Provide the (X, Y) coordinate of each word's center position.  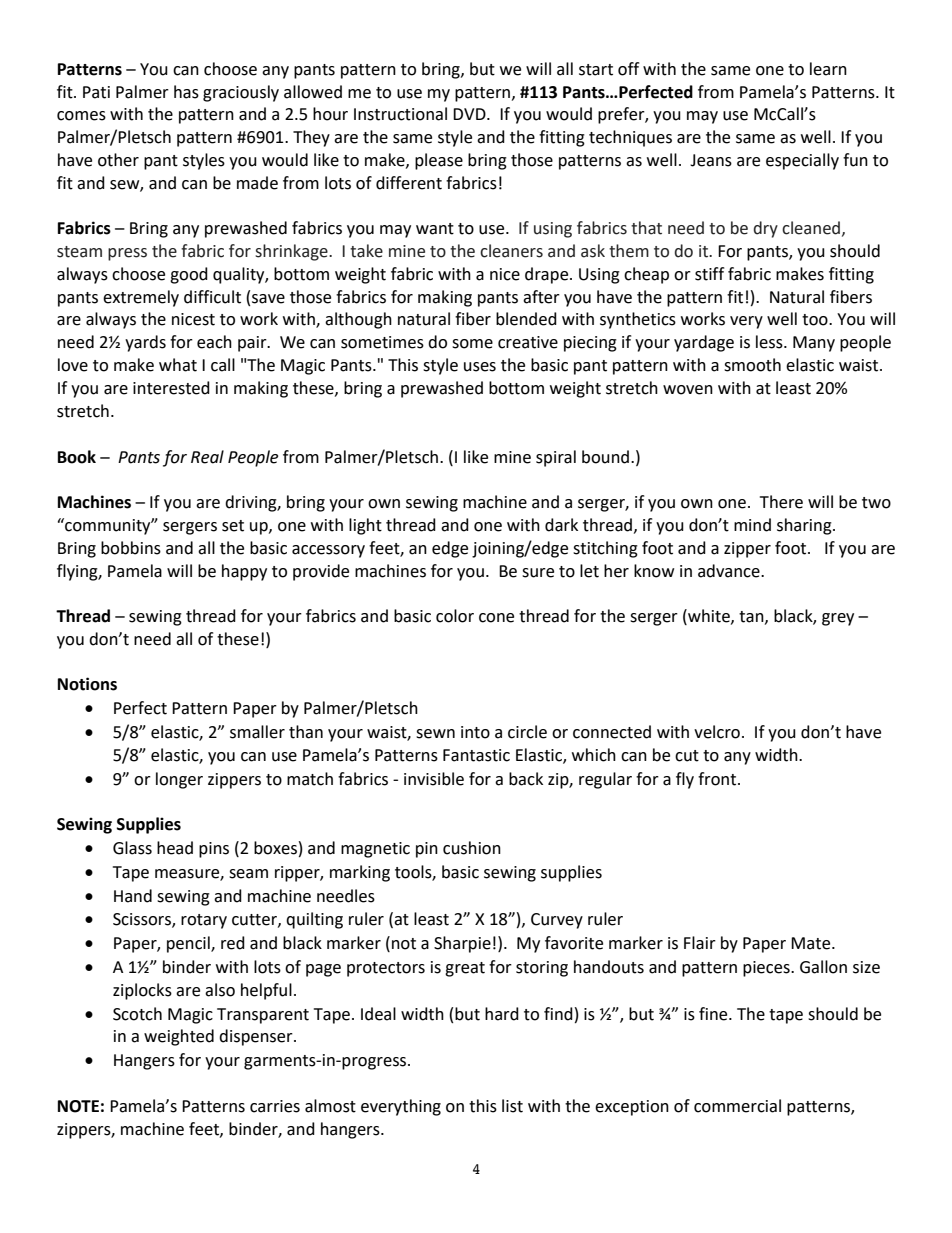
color (455, 616)
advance (730, 571)
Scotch (137, 1014)
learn (828, 69)
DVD (470, 114)
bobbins (131, 548)
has (186, 92)
